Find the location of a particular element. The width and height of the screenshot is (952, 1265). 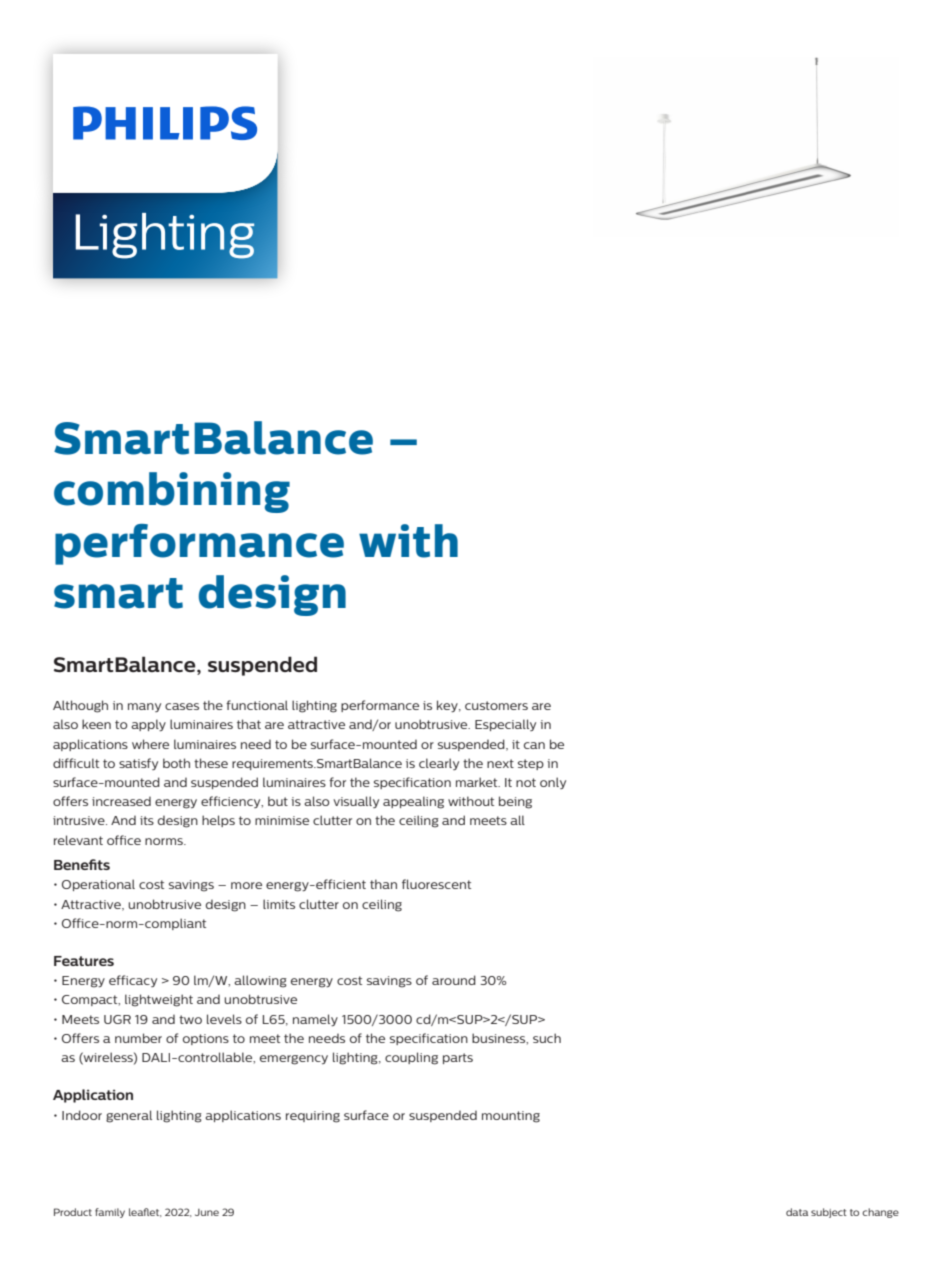

June is located at coordinates (207, 1212).
